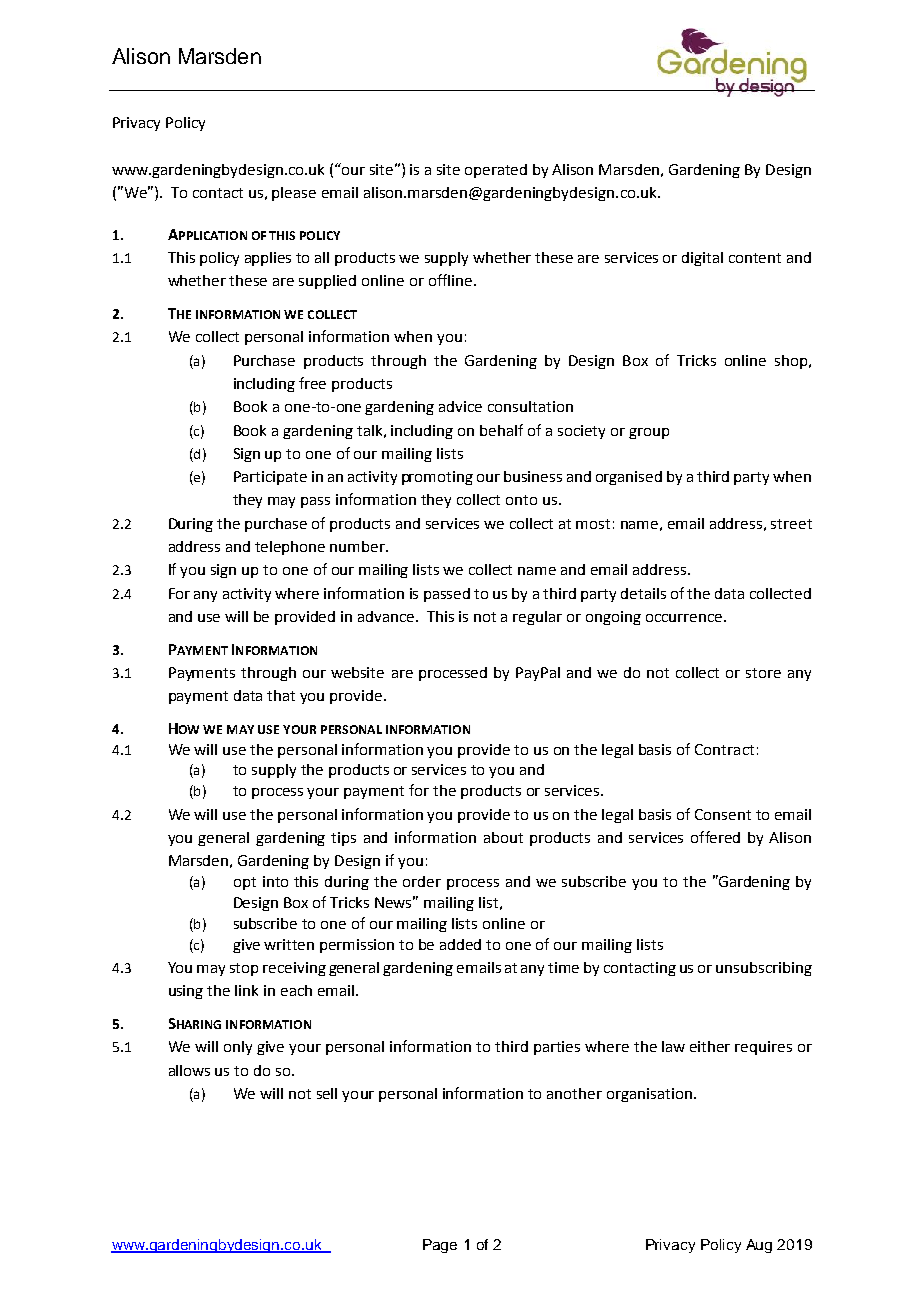 The height and width of the screenshot is (1308, 924). Describe the element at coordinates (537, 618) in the screenshot. I see `regular` at that location.
